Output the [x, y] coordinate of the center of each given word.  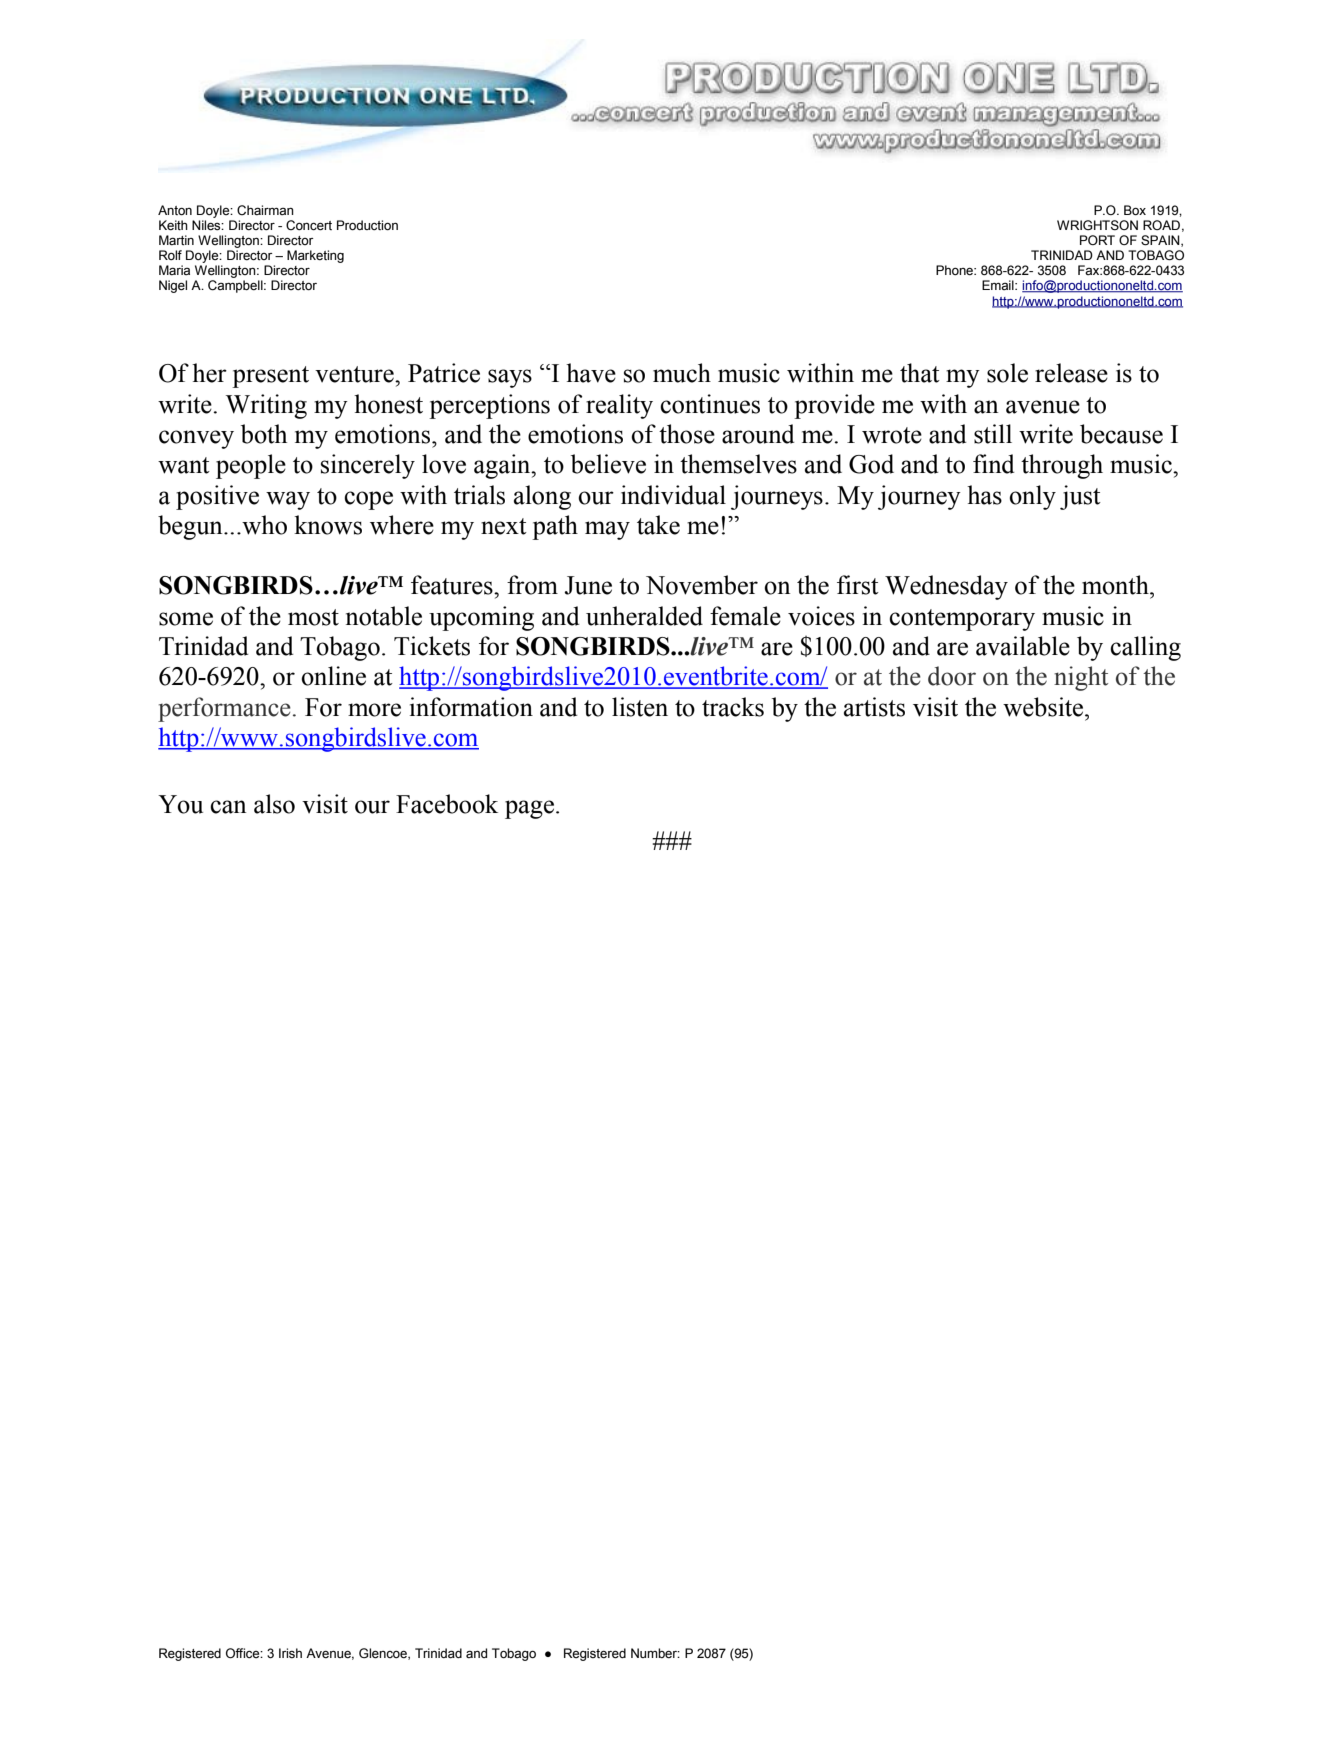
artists [874, 707]
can [228, 807]
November [702, 585]
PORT [1097, 240]
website [1044, 707]
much [682, 373]
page [529, 809]
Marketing [315, 256]
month [1116, 585]
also [274, 804]
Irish [290, 1653]
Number [655, 1653]
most [313, 617]
